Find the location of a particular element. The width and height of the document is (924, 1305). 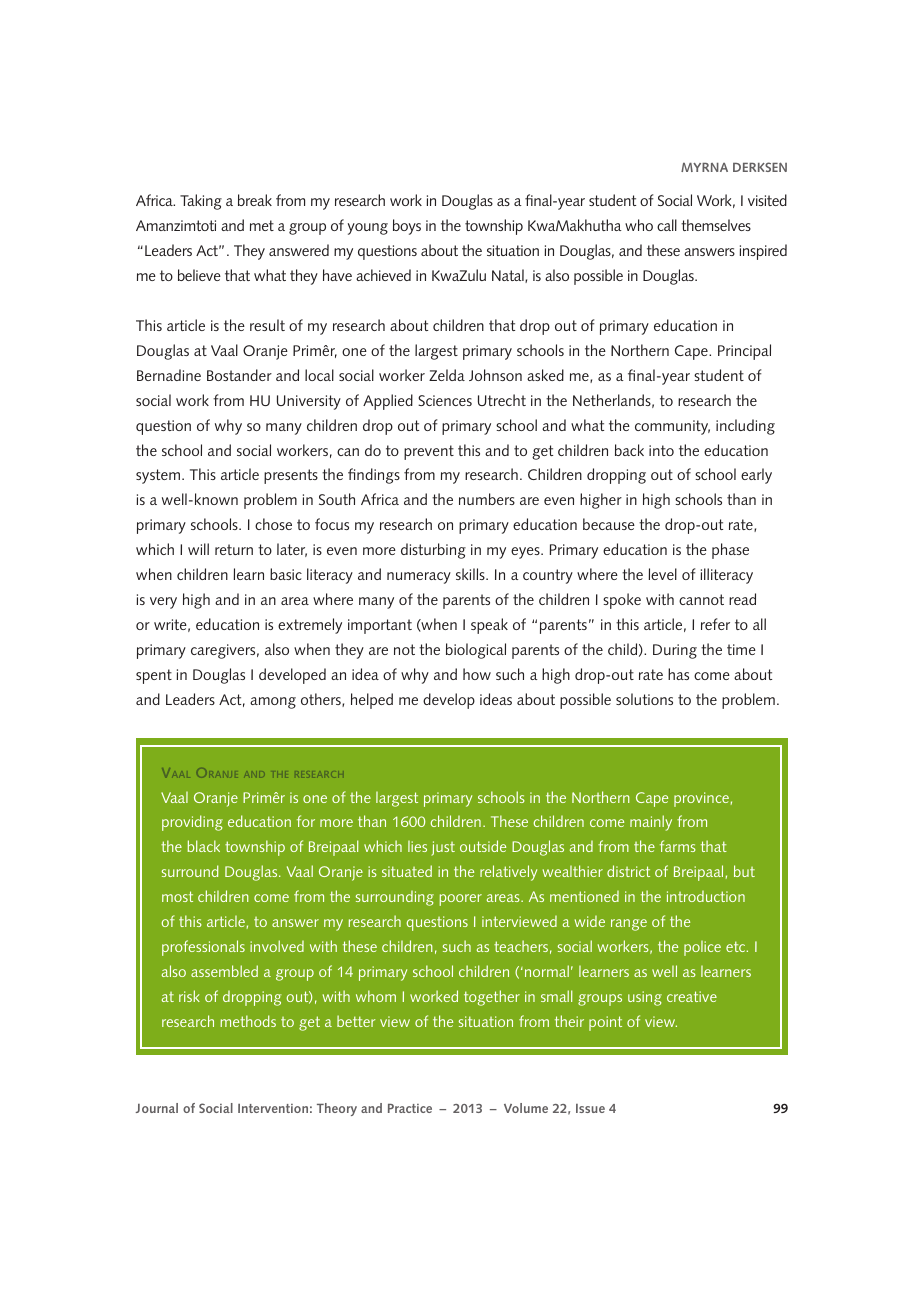

providing is located at coordinates (192, 823).
